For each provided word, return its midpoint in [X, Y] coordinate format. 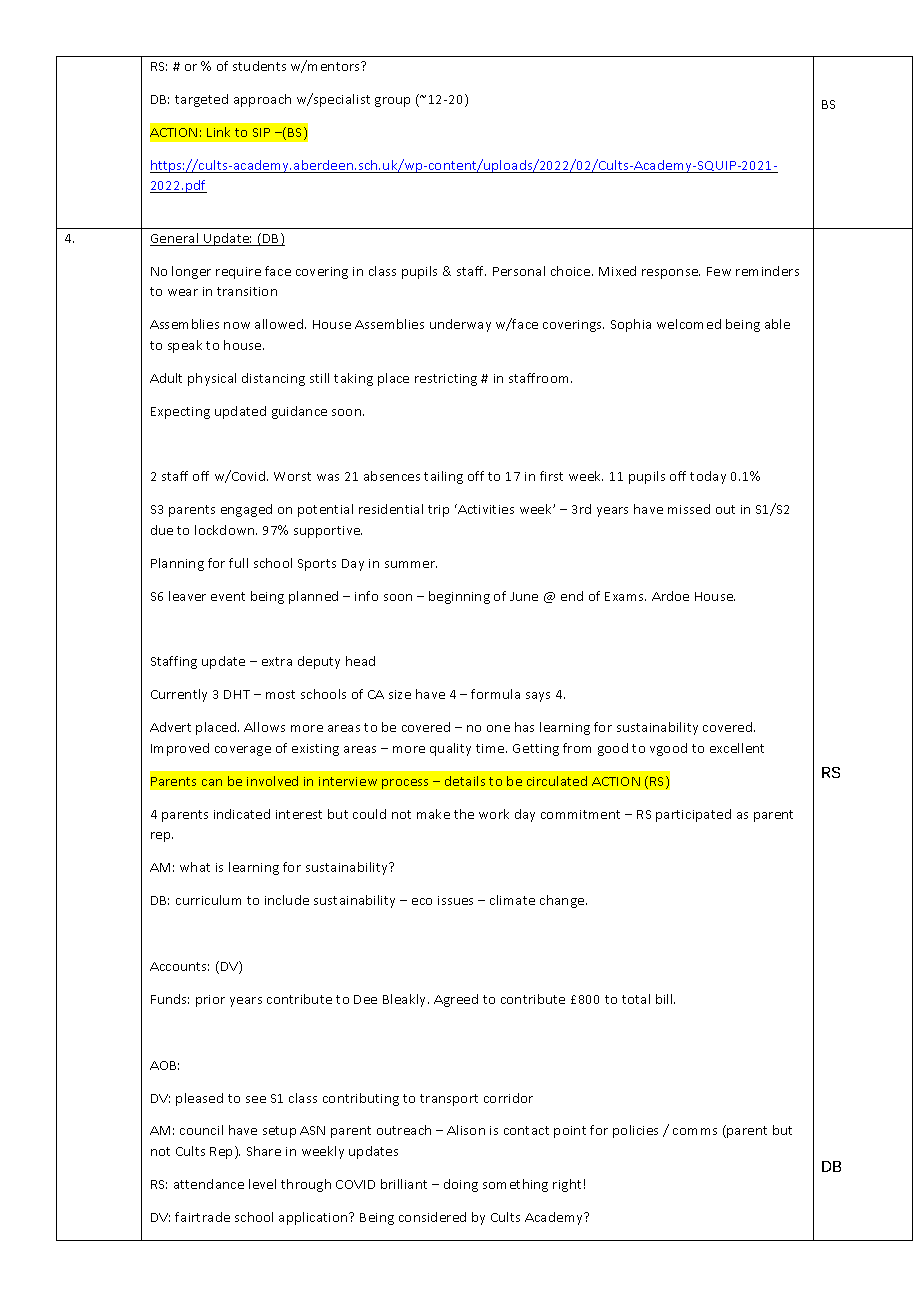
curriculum [208, 900]
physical [212, 379]
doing [461, 1185]
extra [277, 661]
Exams [625, 596]
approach [262, 100]
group [392, 102]
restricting [446, 380]
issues [455, 900]
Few [719, 271]
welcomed [689, 324]
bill [665, 999]
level [262, 1184]
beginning [459, 597]
